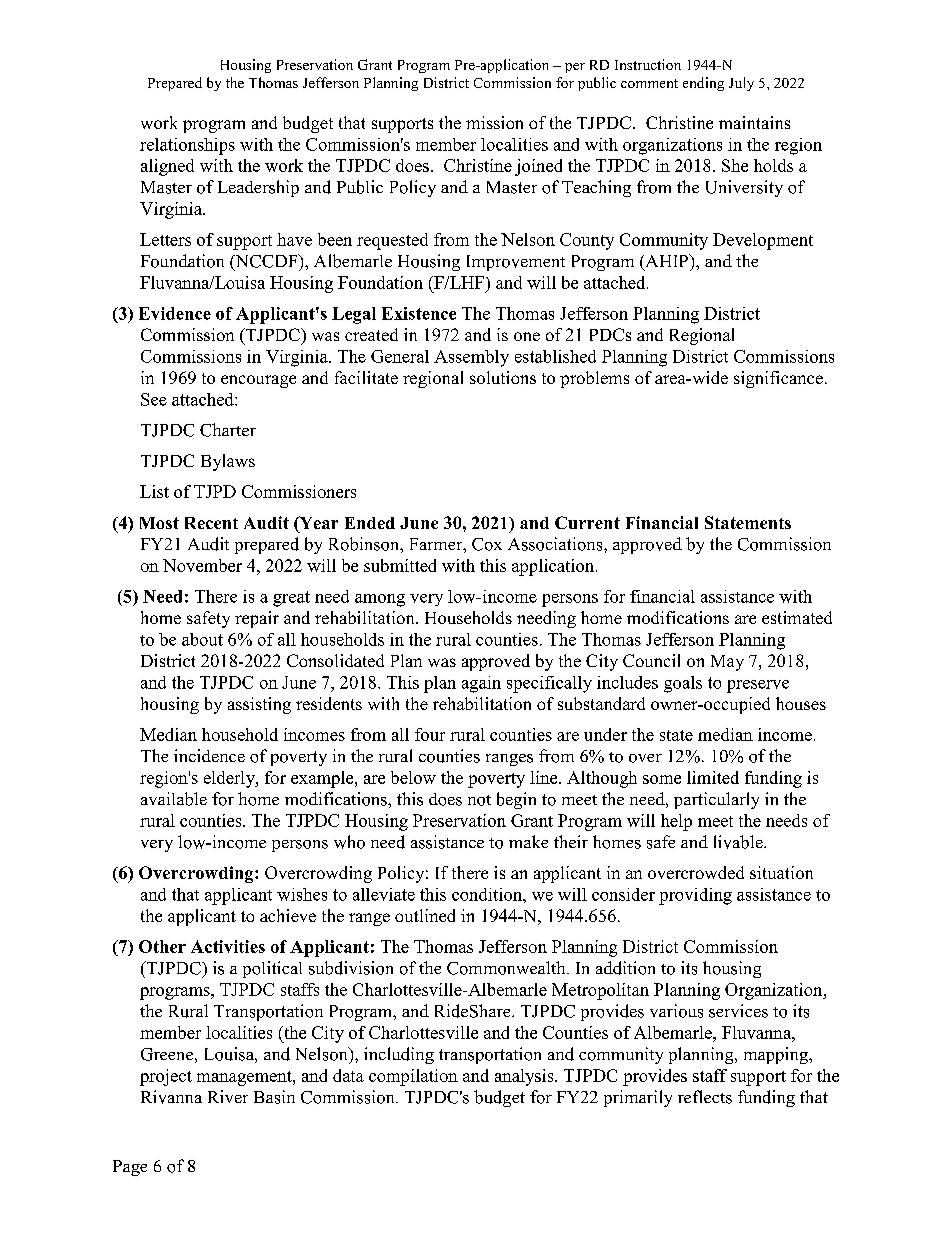 The height and width of the document is (1233, 952). What do you see at coordinates (778, 379) in the document?
I see `significance` at bounding box center [778, 379].
